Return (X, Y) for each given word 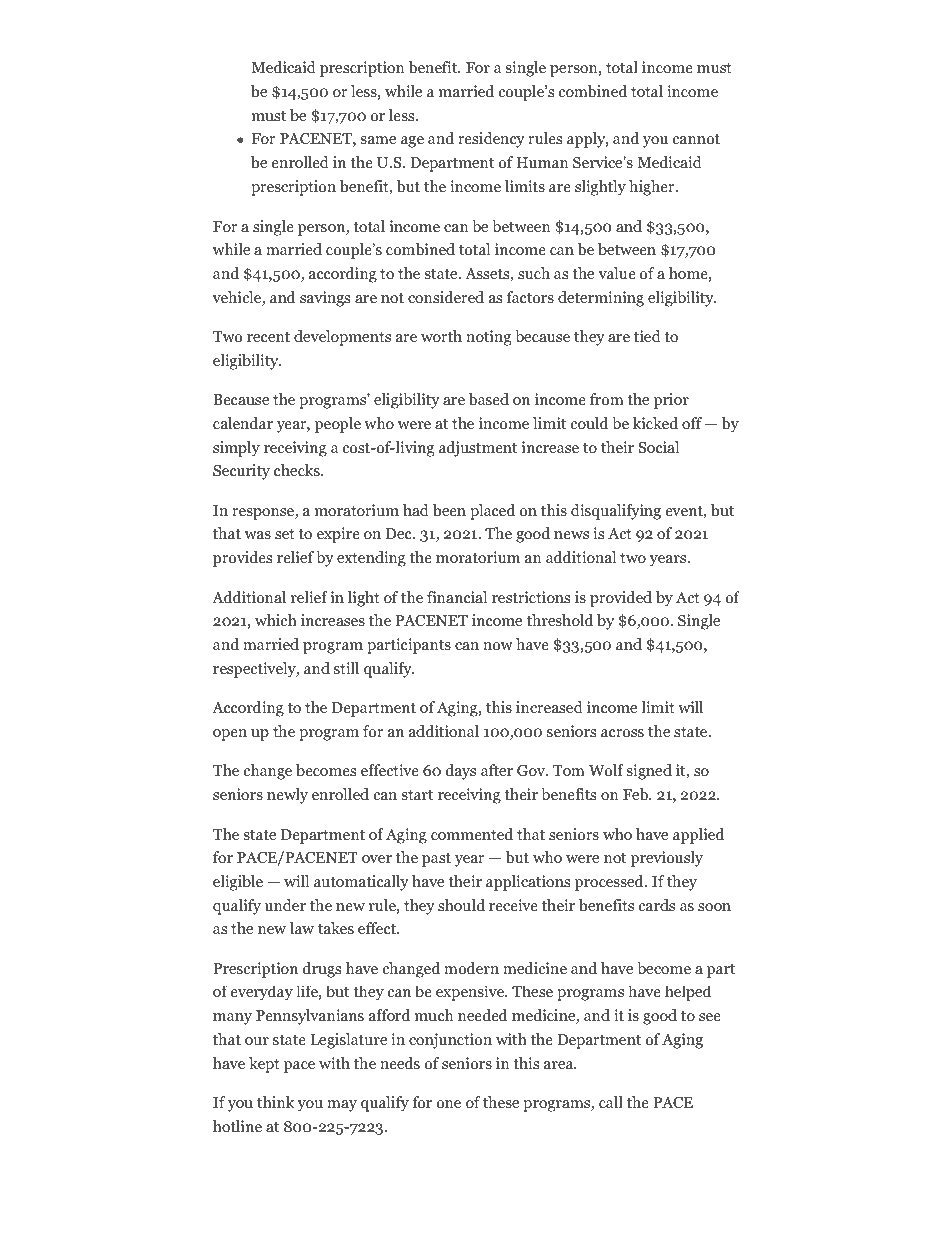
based (489, 399)
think (275, 1102)
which (276, 620)
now (498, 646)
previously (667, 859)
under (285, 905)
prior (671, 401)
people (338, 425)
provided (621, 599)
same (378, 140)
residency (491, 140)
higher (653, 188)
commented (472, 834)
